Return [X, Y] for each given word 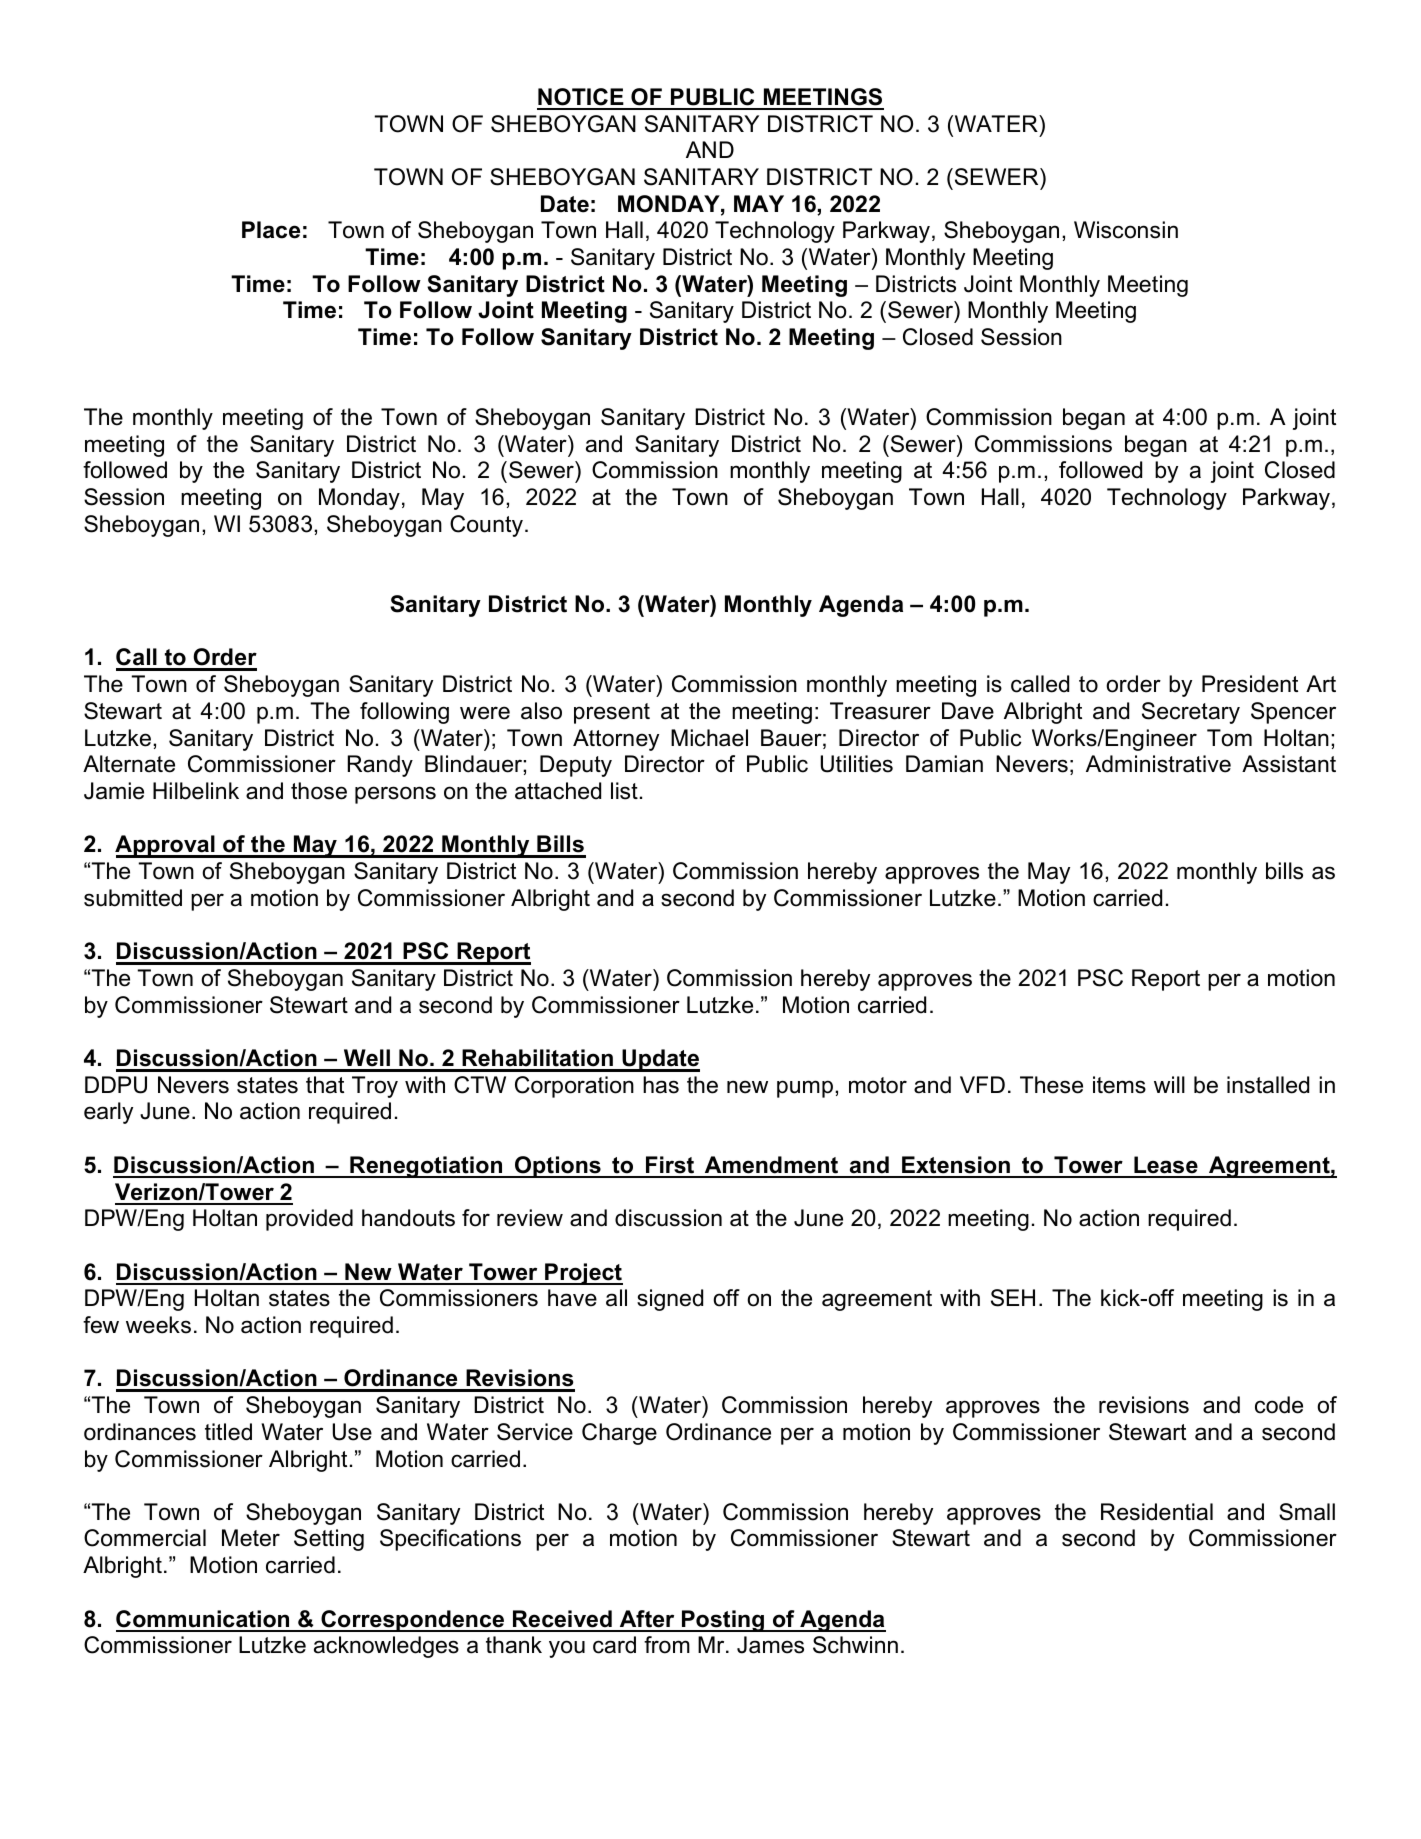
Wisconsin [1126, 230]
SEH [1013, 1298]
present [612, 713]
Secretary [1191, 713]
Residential [1157, 1512]
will [1169, 1084]
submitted [133, 898]
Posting [723, 1621]
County [486, 526]
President [1250, 684]
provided [309, 1220]
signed [670, 1300]
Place [271, 230]
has [661, 1085]
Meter [251, 1538]
